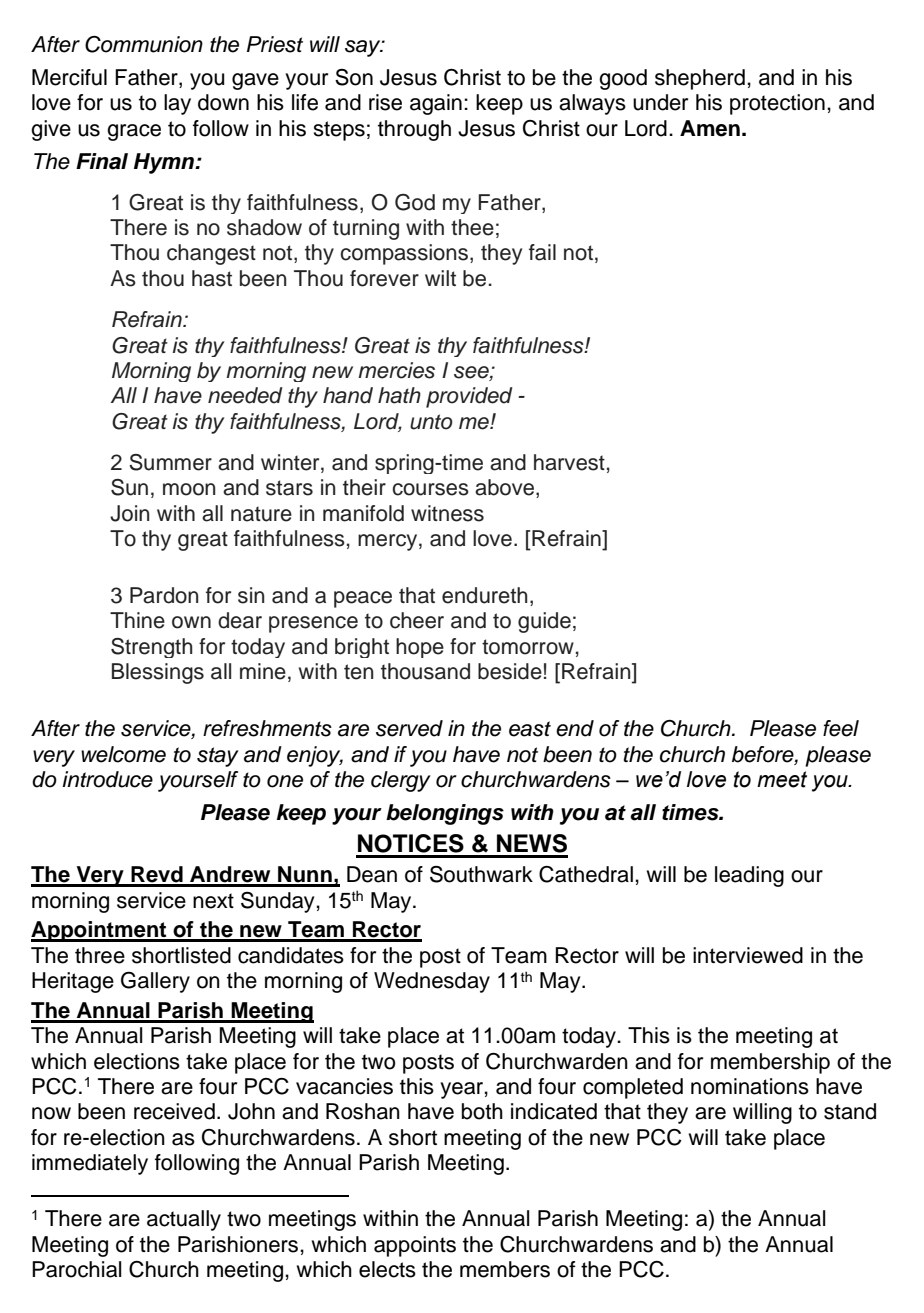 The image size is (924, 1313). What do you see at coordinates (436, 104) in the image?
I see `again` at bounding box center [436, 104].
